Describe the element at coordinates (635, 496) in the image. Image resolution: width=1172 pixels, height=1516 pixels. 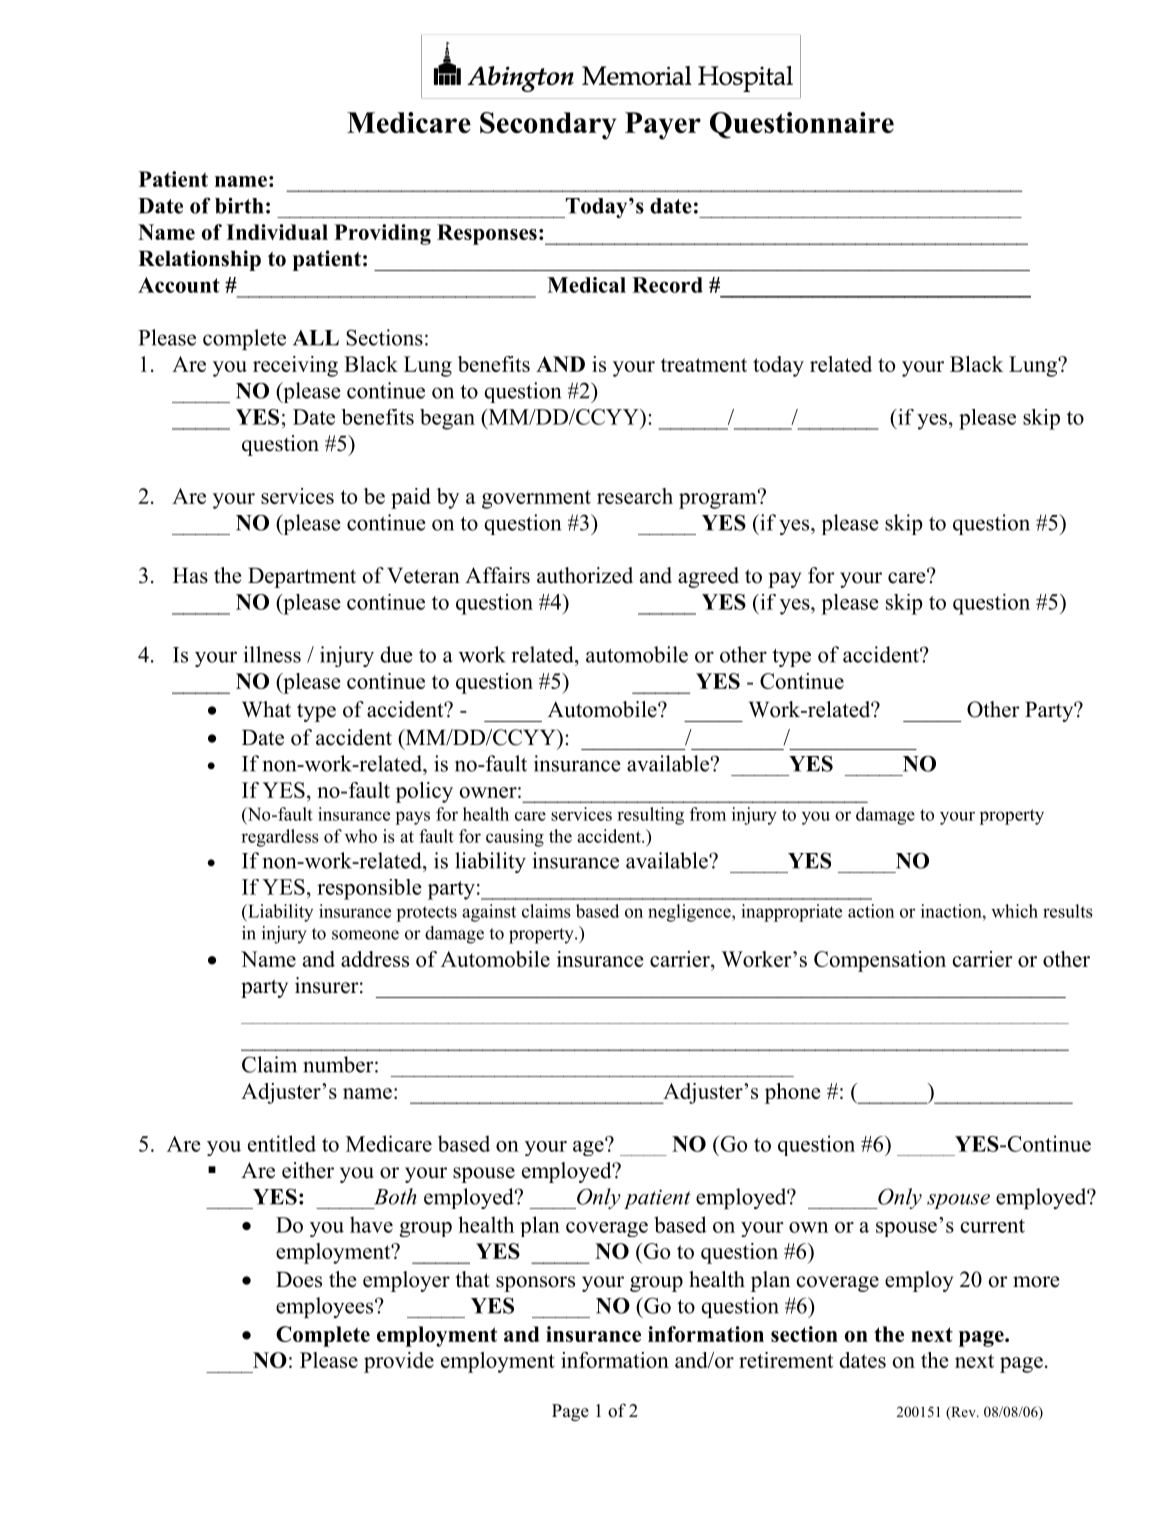
I see `research` at that location.
